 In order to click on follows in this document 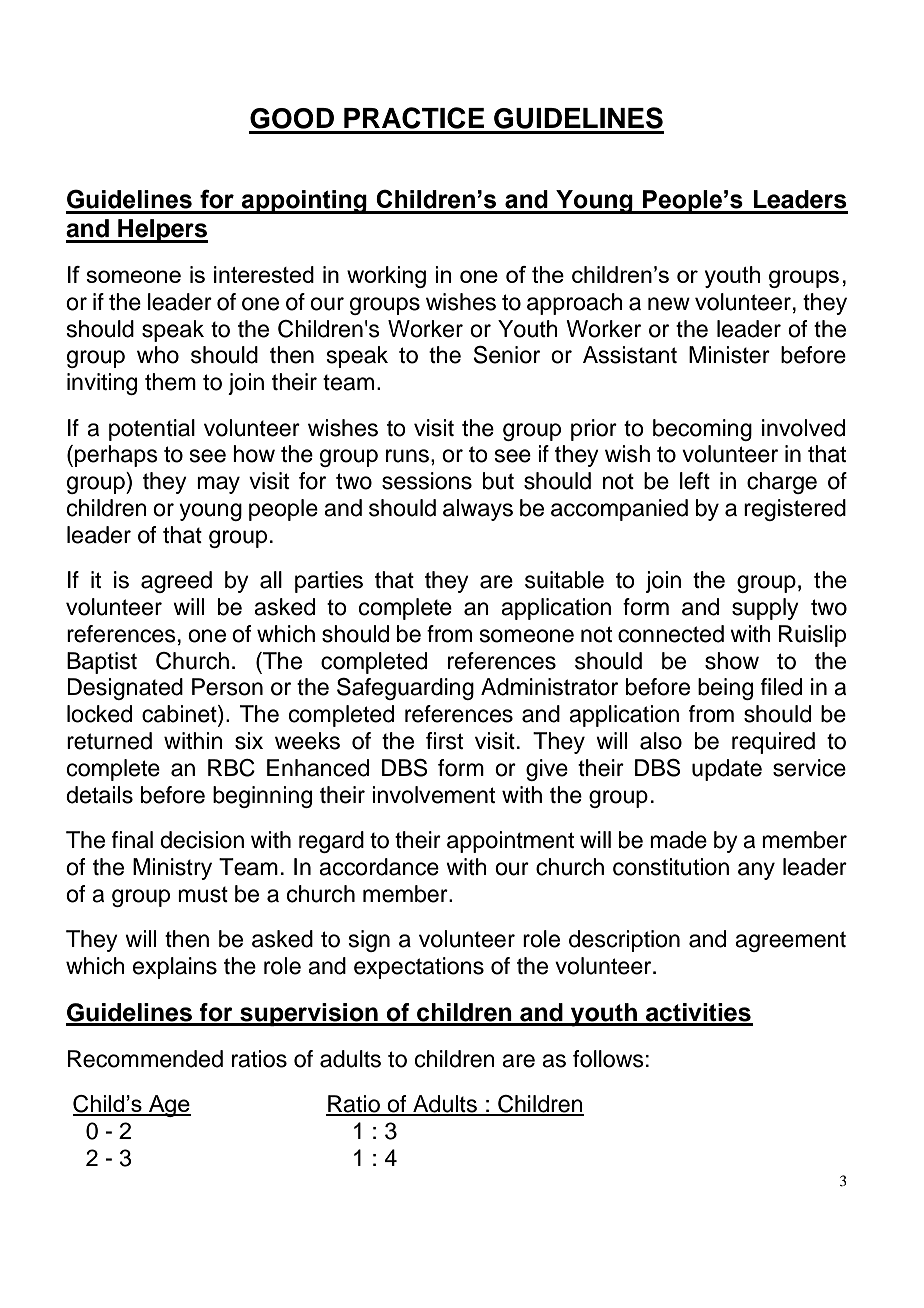, I will do `click(608, 1059)`.
